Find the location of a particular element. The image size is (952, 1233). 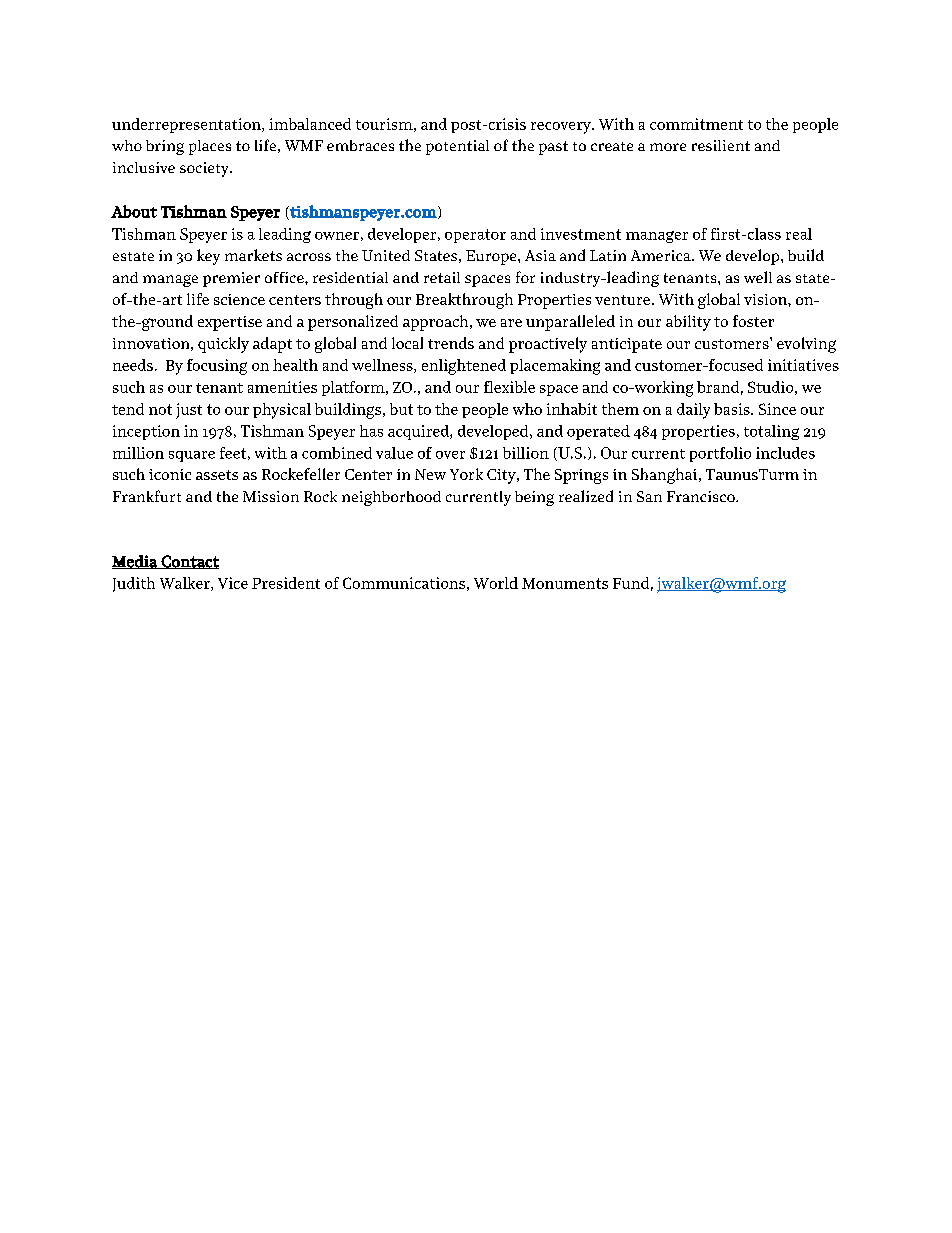

Contact is located at coordinates (189, 562).
